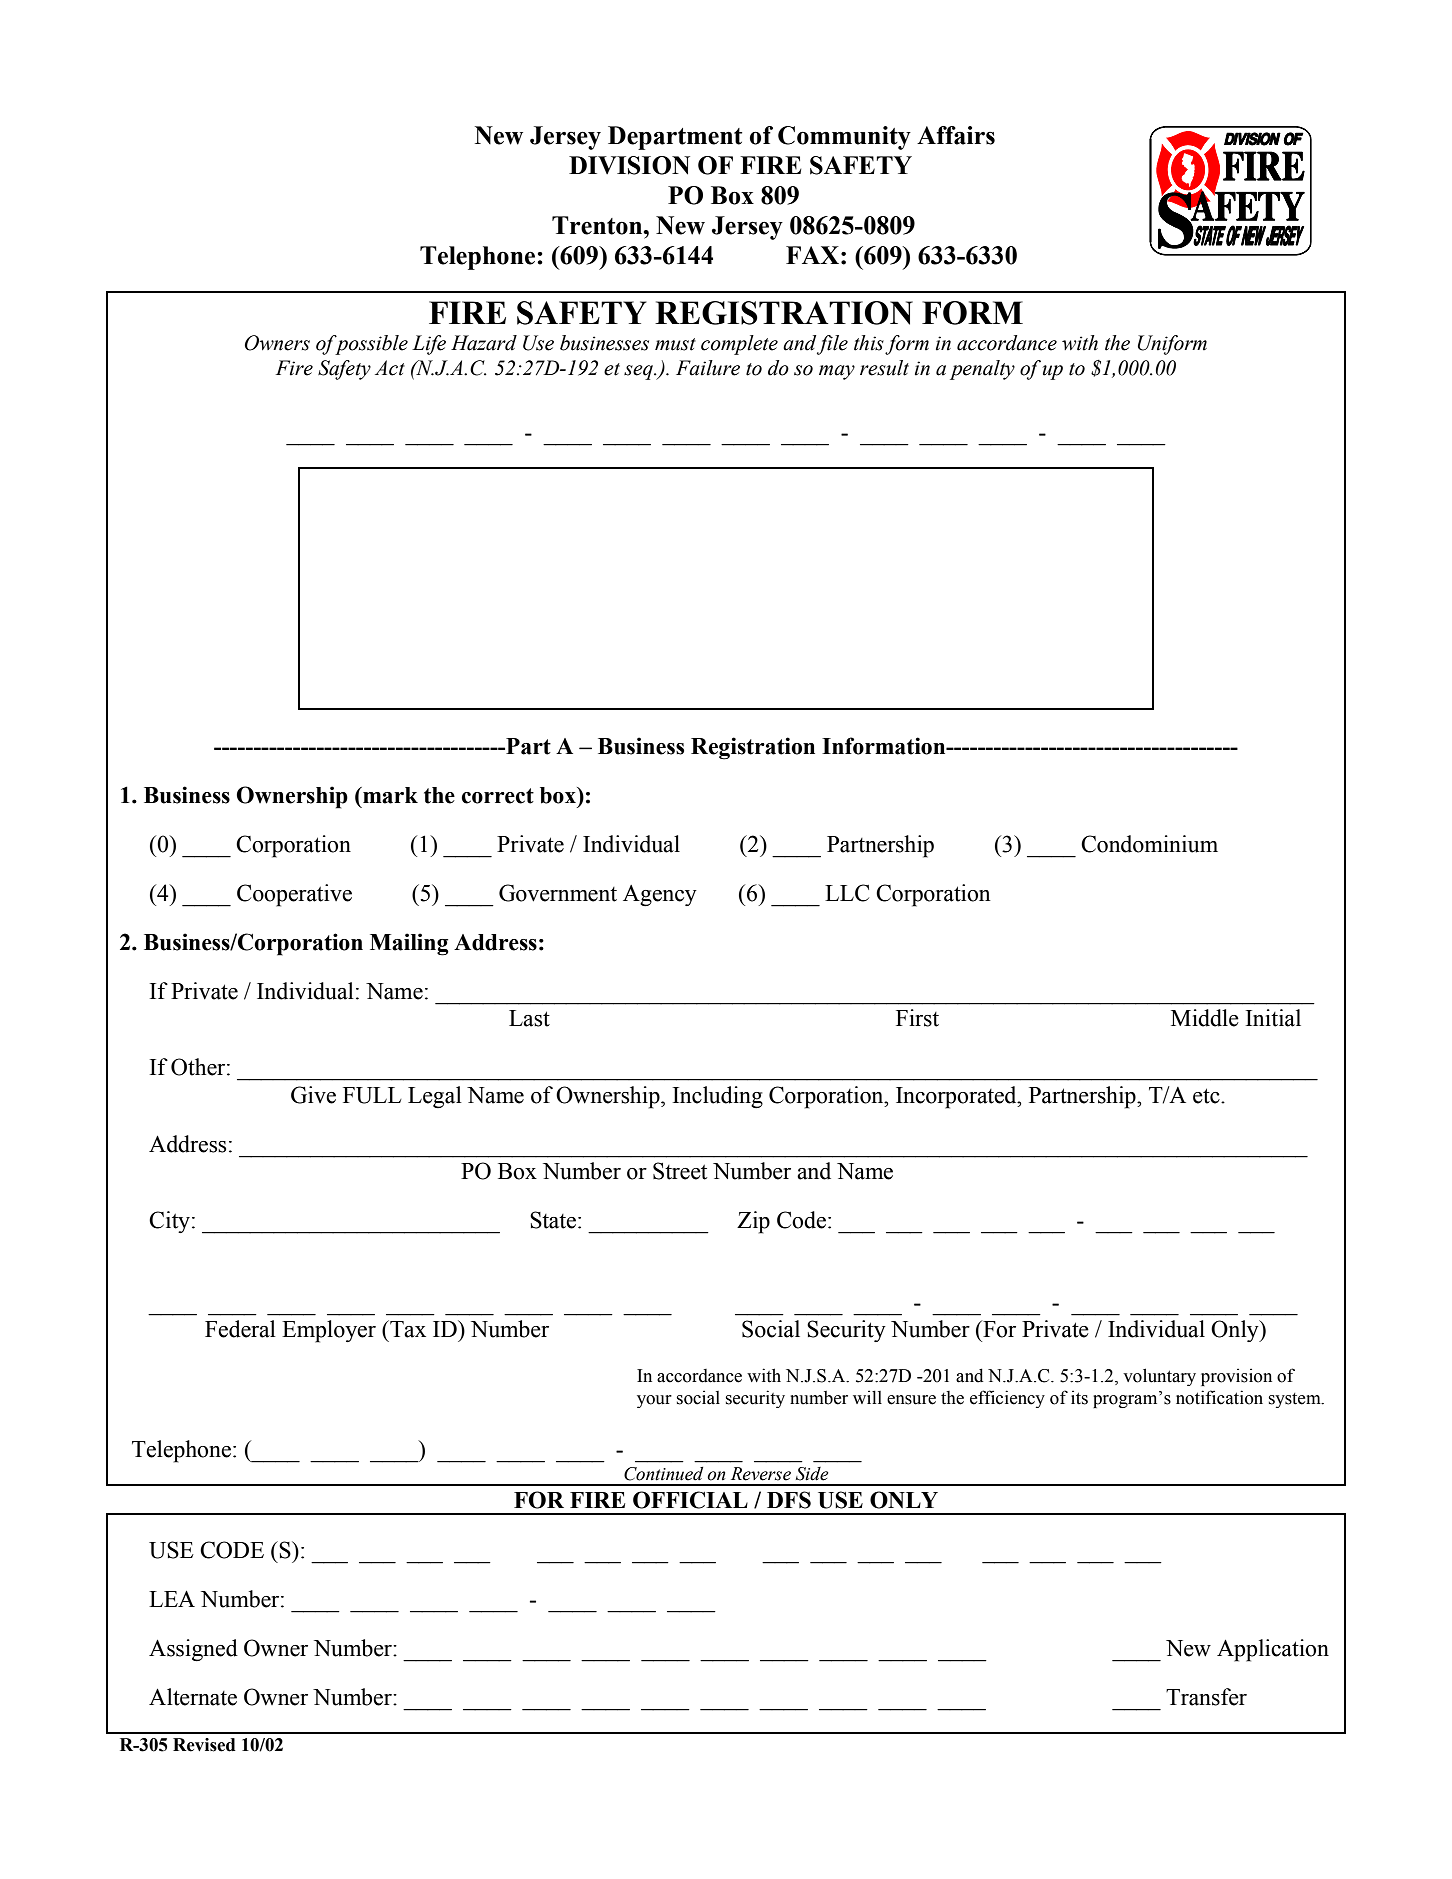 The width and height of the document is (1452, 1879). What do you see at coordinates (660, 896) in the document?
I see `Agency` at bounding box center [660, 896].
